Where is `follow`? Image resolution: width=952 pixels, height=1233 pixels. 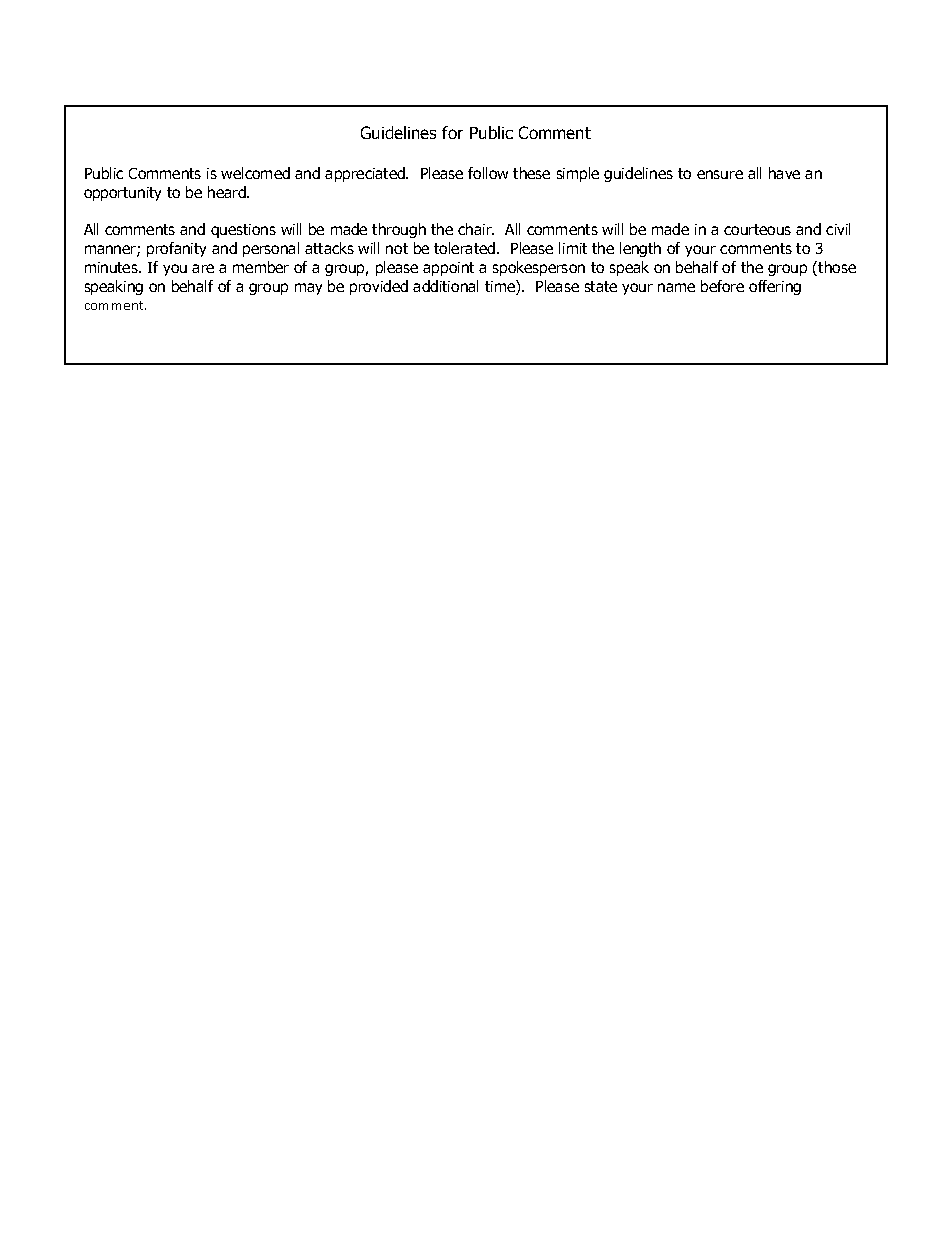
follow is located at coordinates (488, 173).
